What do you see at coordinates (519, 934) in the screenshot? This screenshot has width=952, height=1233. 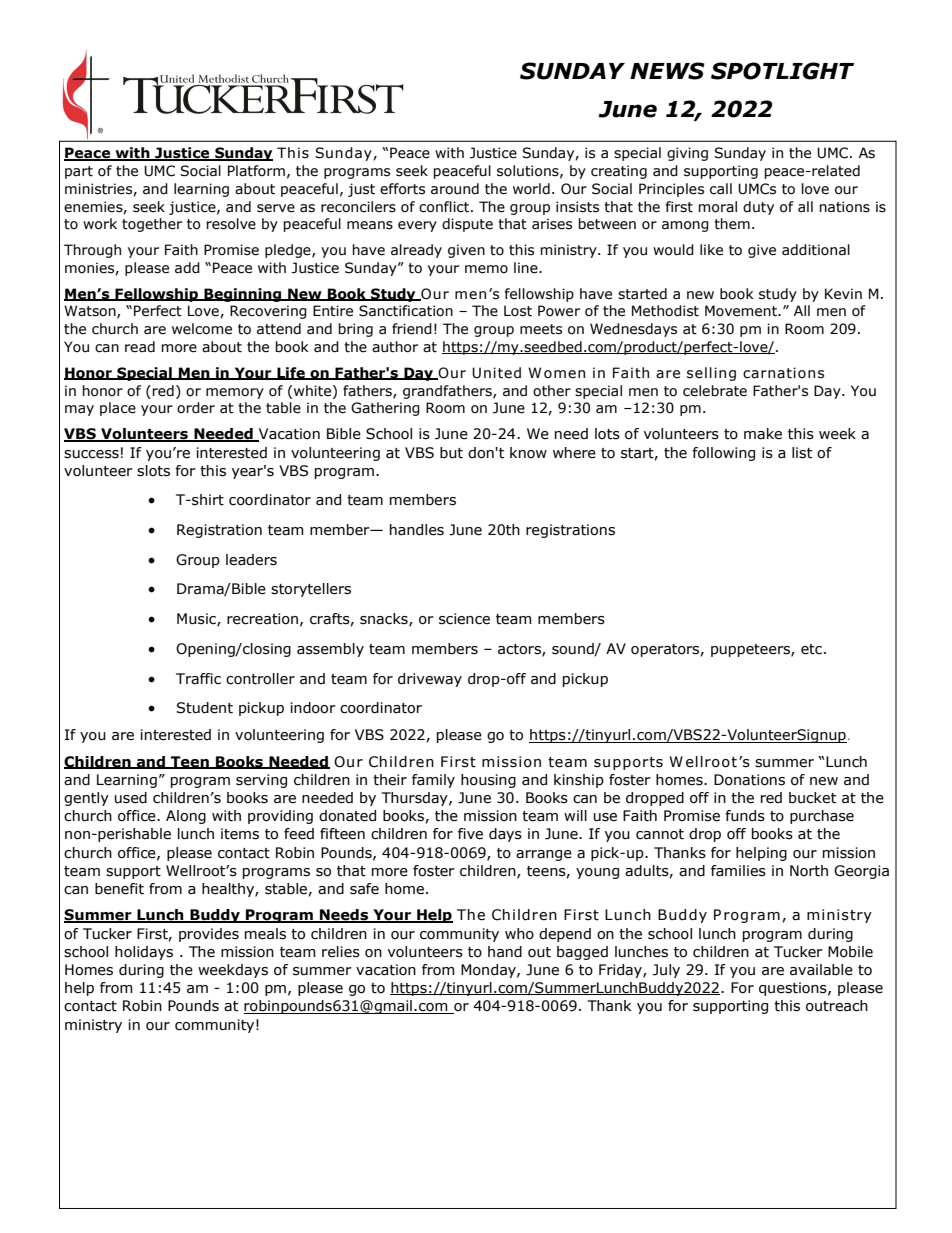 I see `who` at bounding box center [519, 934].
